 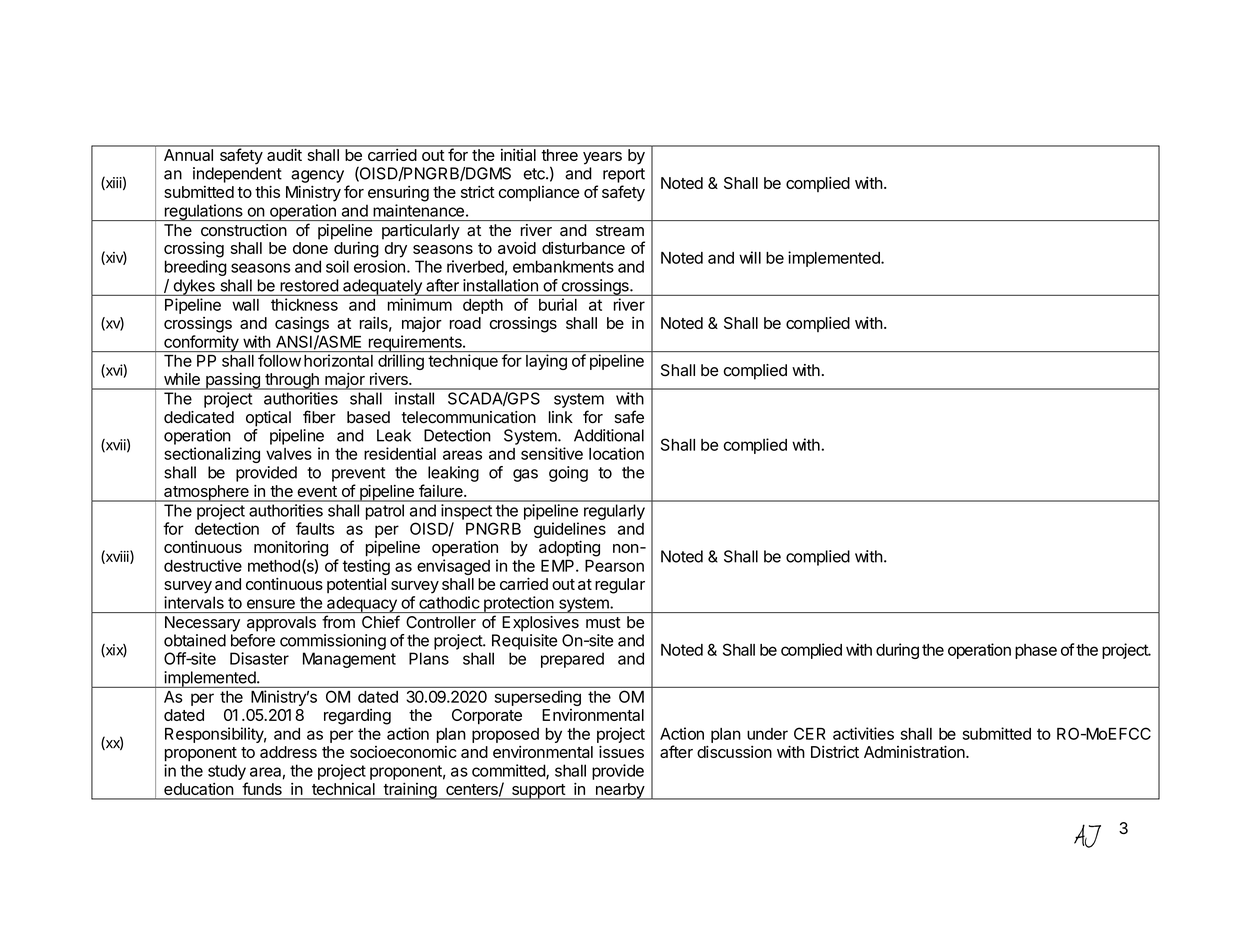 What do you see at coordinates (609, 435) in the screenshot?
I see `Additional` at bounding box center [609, 435].
